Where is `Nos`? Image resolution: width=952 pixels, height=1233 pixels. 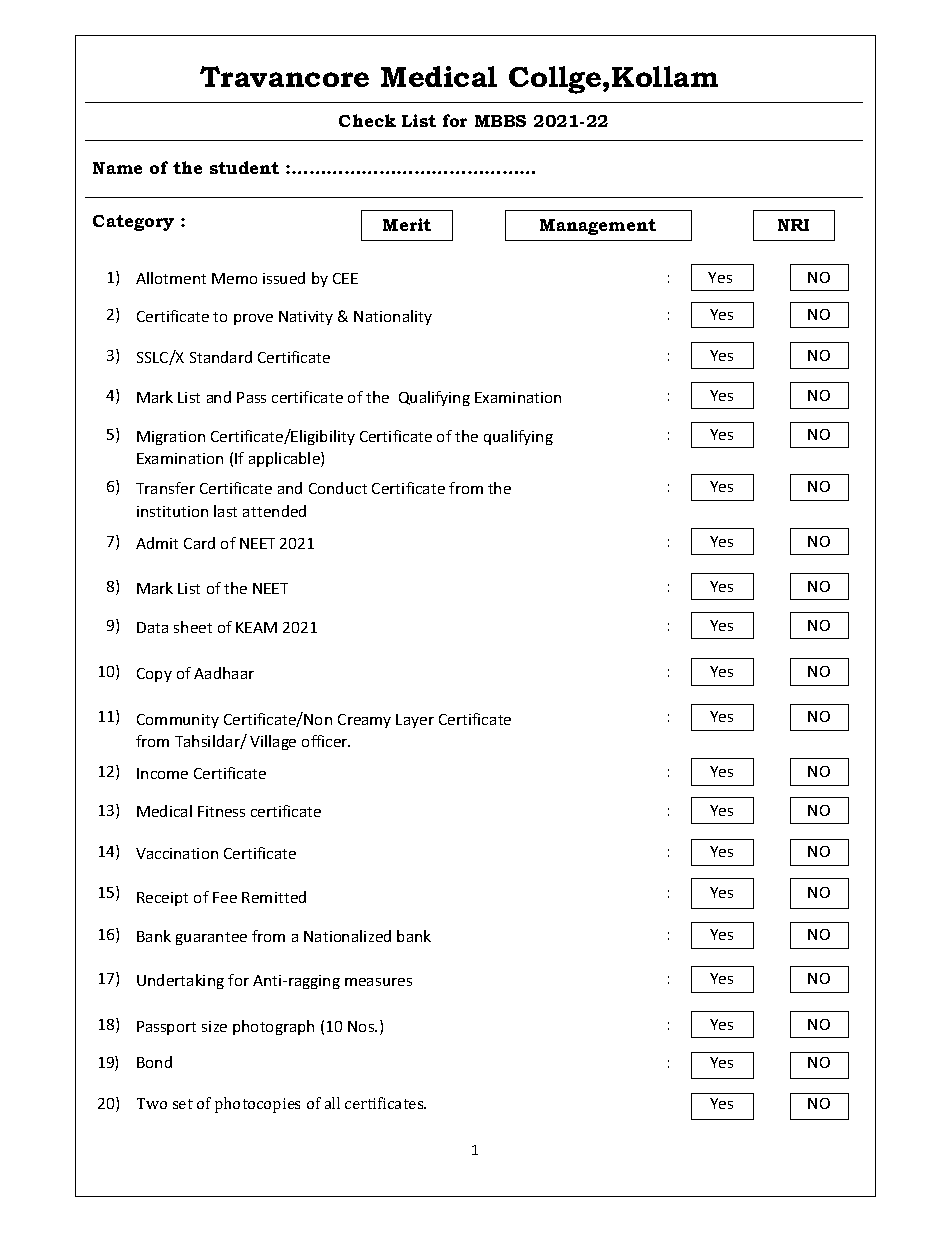 Nos is located at coordinates (362, 1026).
